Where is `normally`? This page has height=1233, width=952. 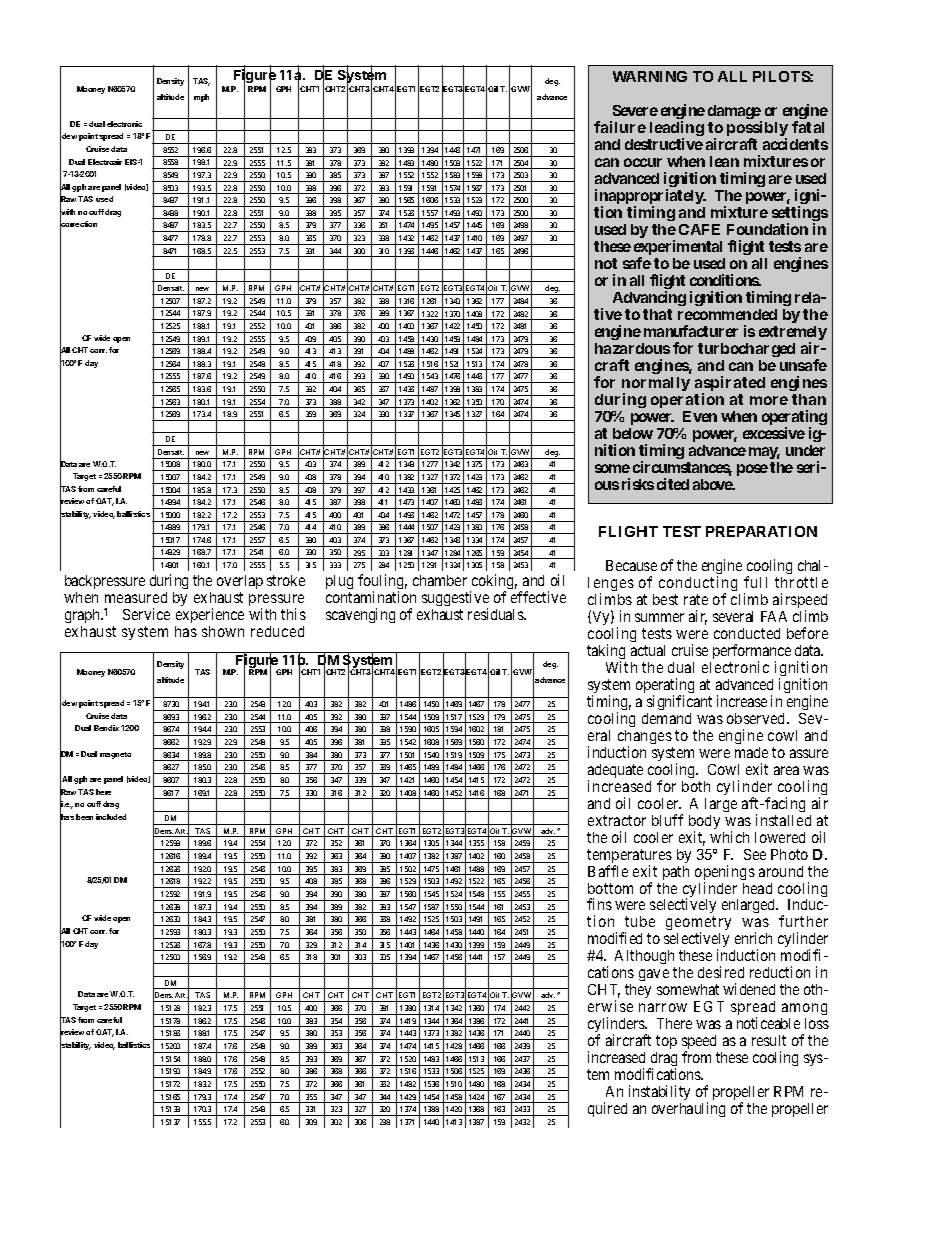 normally is located at coordinates (656, 385).
